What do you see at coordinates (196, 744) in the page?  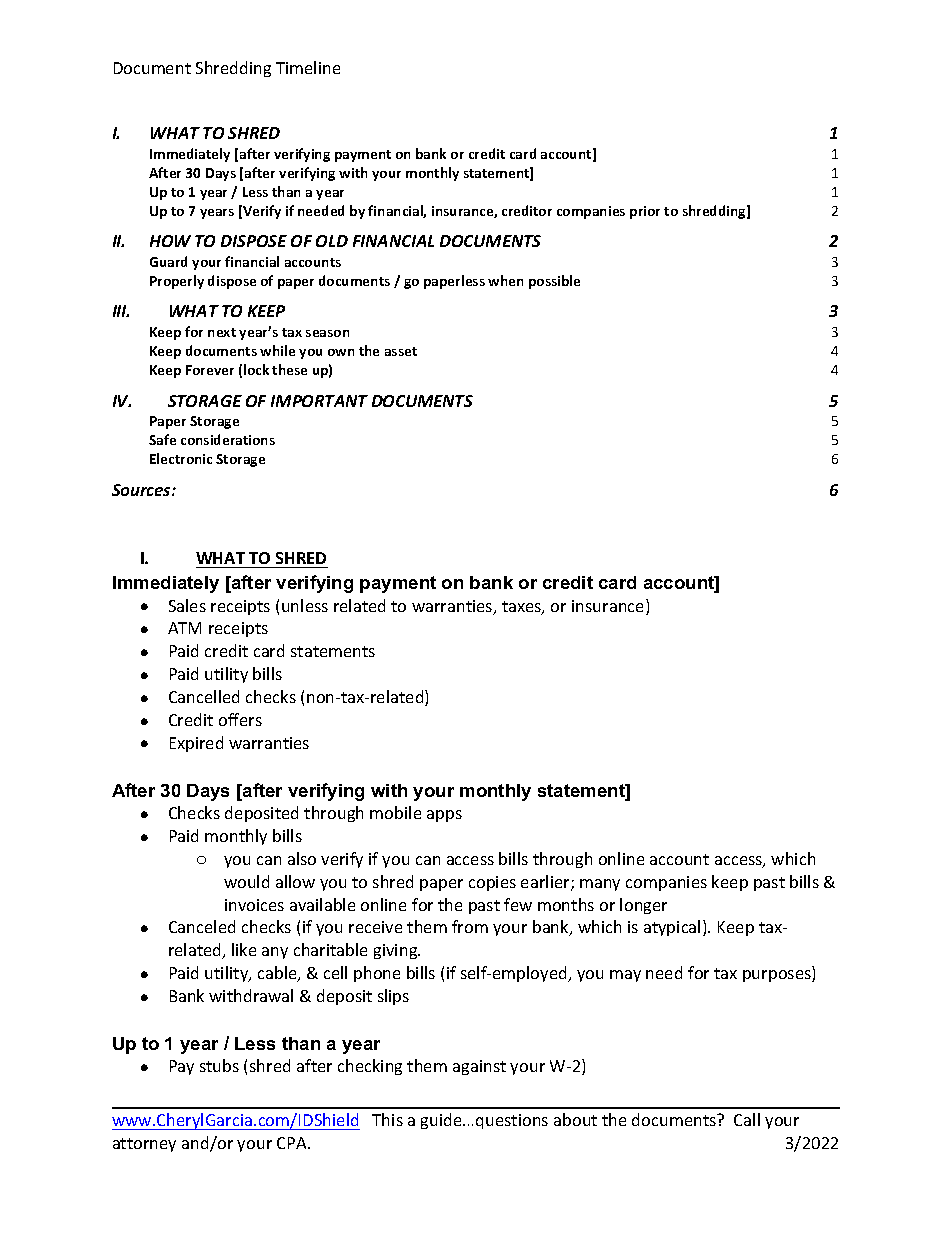 I see `Expired` at bounding box center [196, 744].
